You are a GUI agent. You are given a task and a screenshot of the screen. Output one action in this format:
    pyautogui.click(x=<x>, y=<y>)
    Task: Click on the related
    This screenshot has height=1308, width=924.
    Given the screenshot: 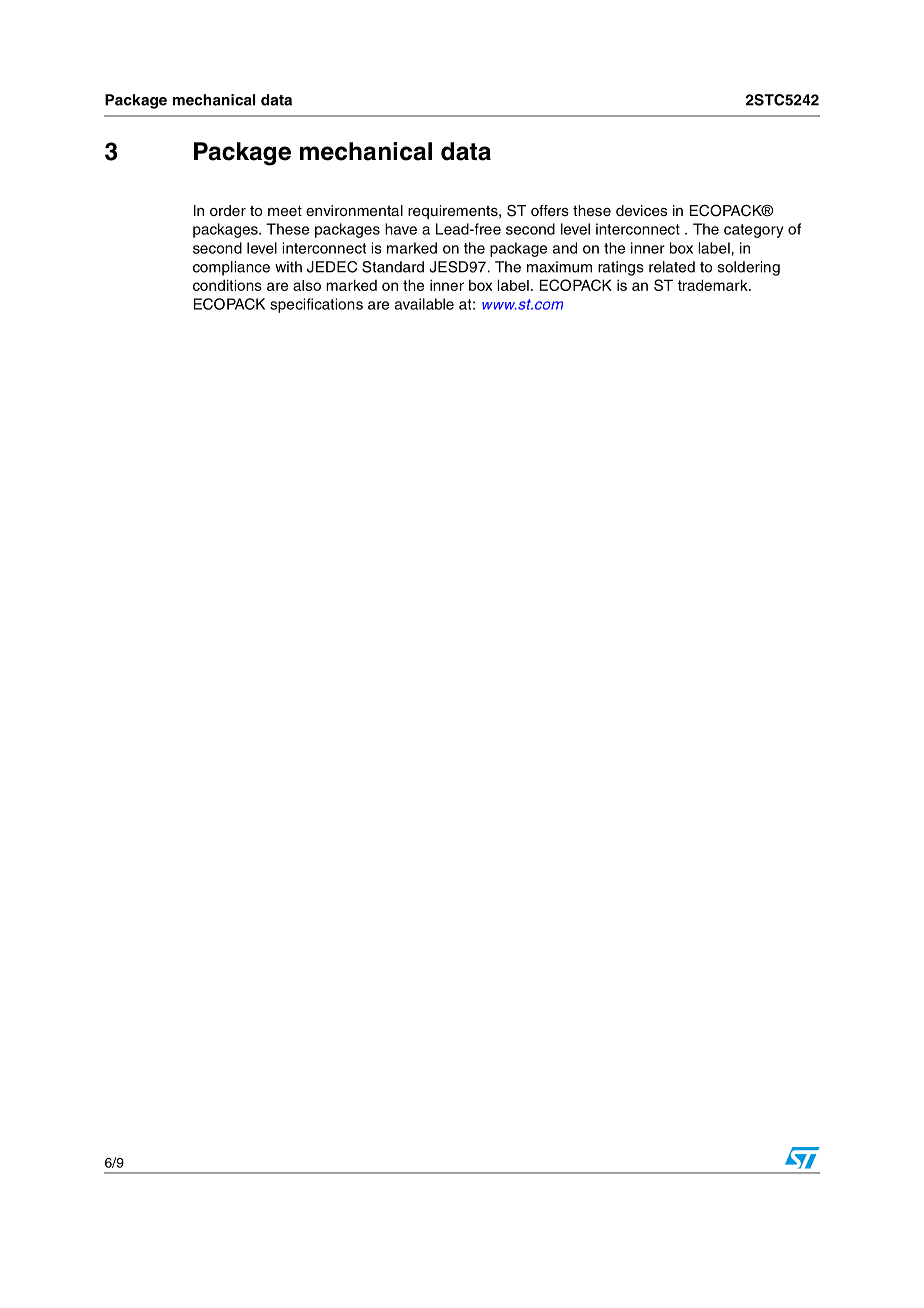 What is the action you would take?
    pyautogui.click(x=672, y=267)
